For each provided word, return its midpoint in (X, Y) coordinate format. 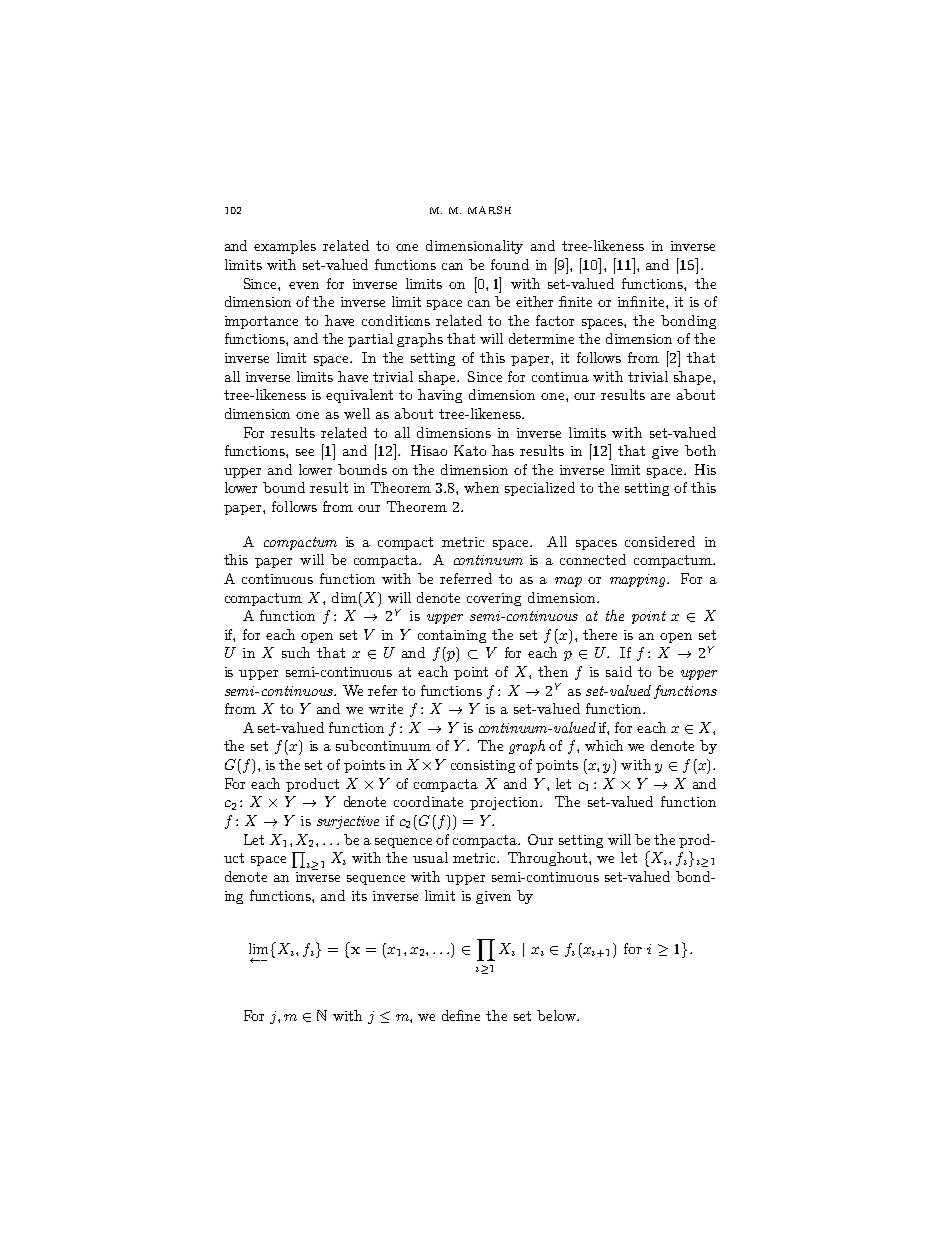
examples (285, 247)
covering (494, 599)
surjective (348, 822)
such (296, 652)
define (461, 1015)
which (604, 745)
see (305, 452)
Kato (470, 450)
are (660, 396)
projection (506, 803)
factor (555, 320)
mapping (639, 580)
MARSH (489, 210)
